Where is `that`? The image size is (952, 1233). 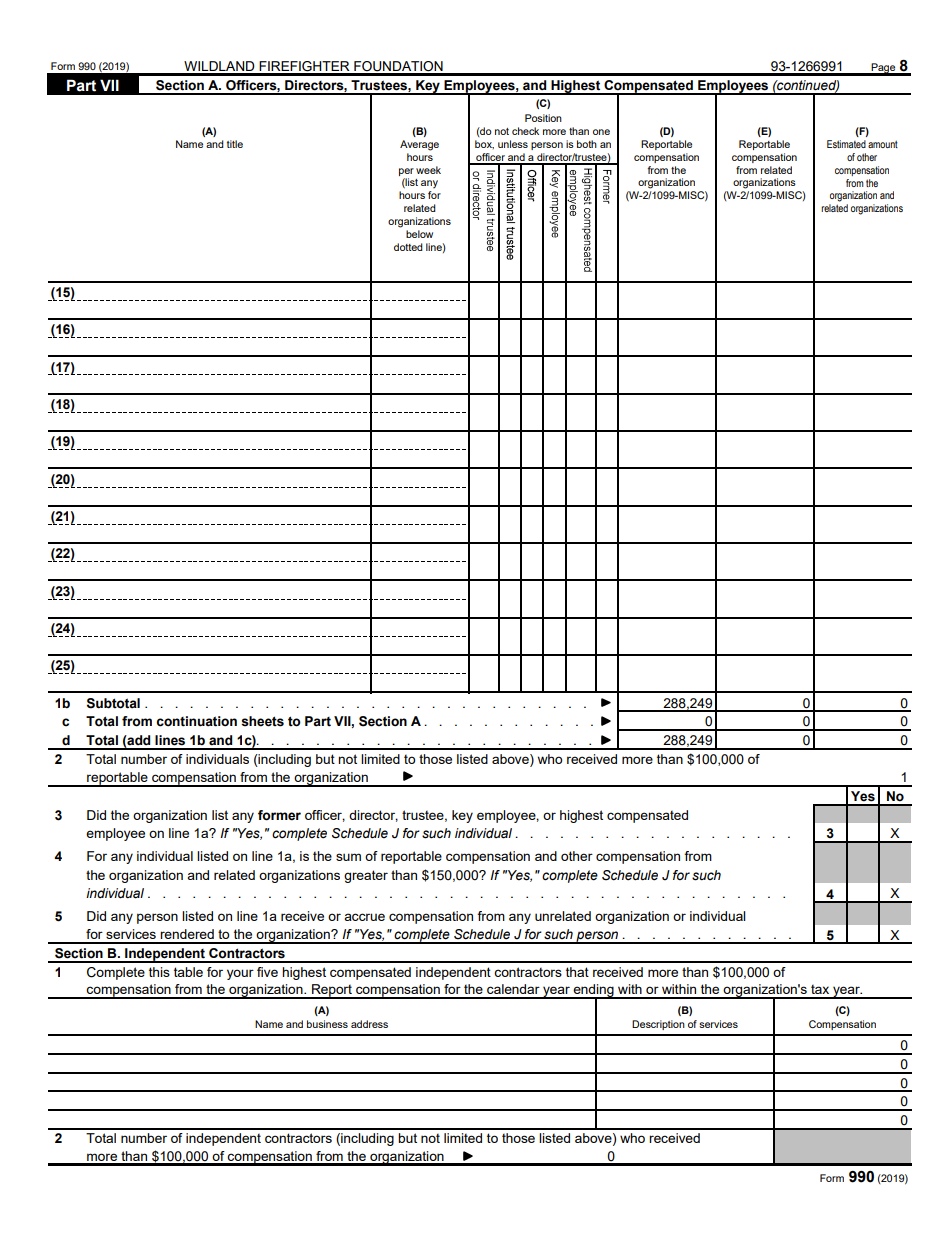 that is located at coordinates (577, 972).
